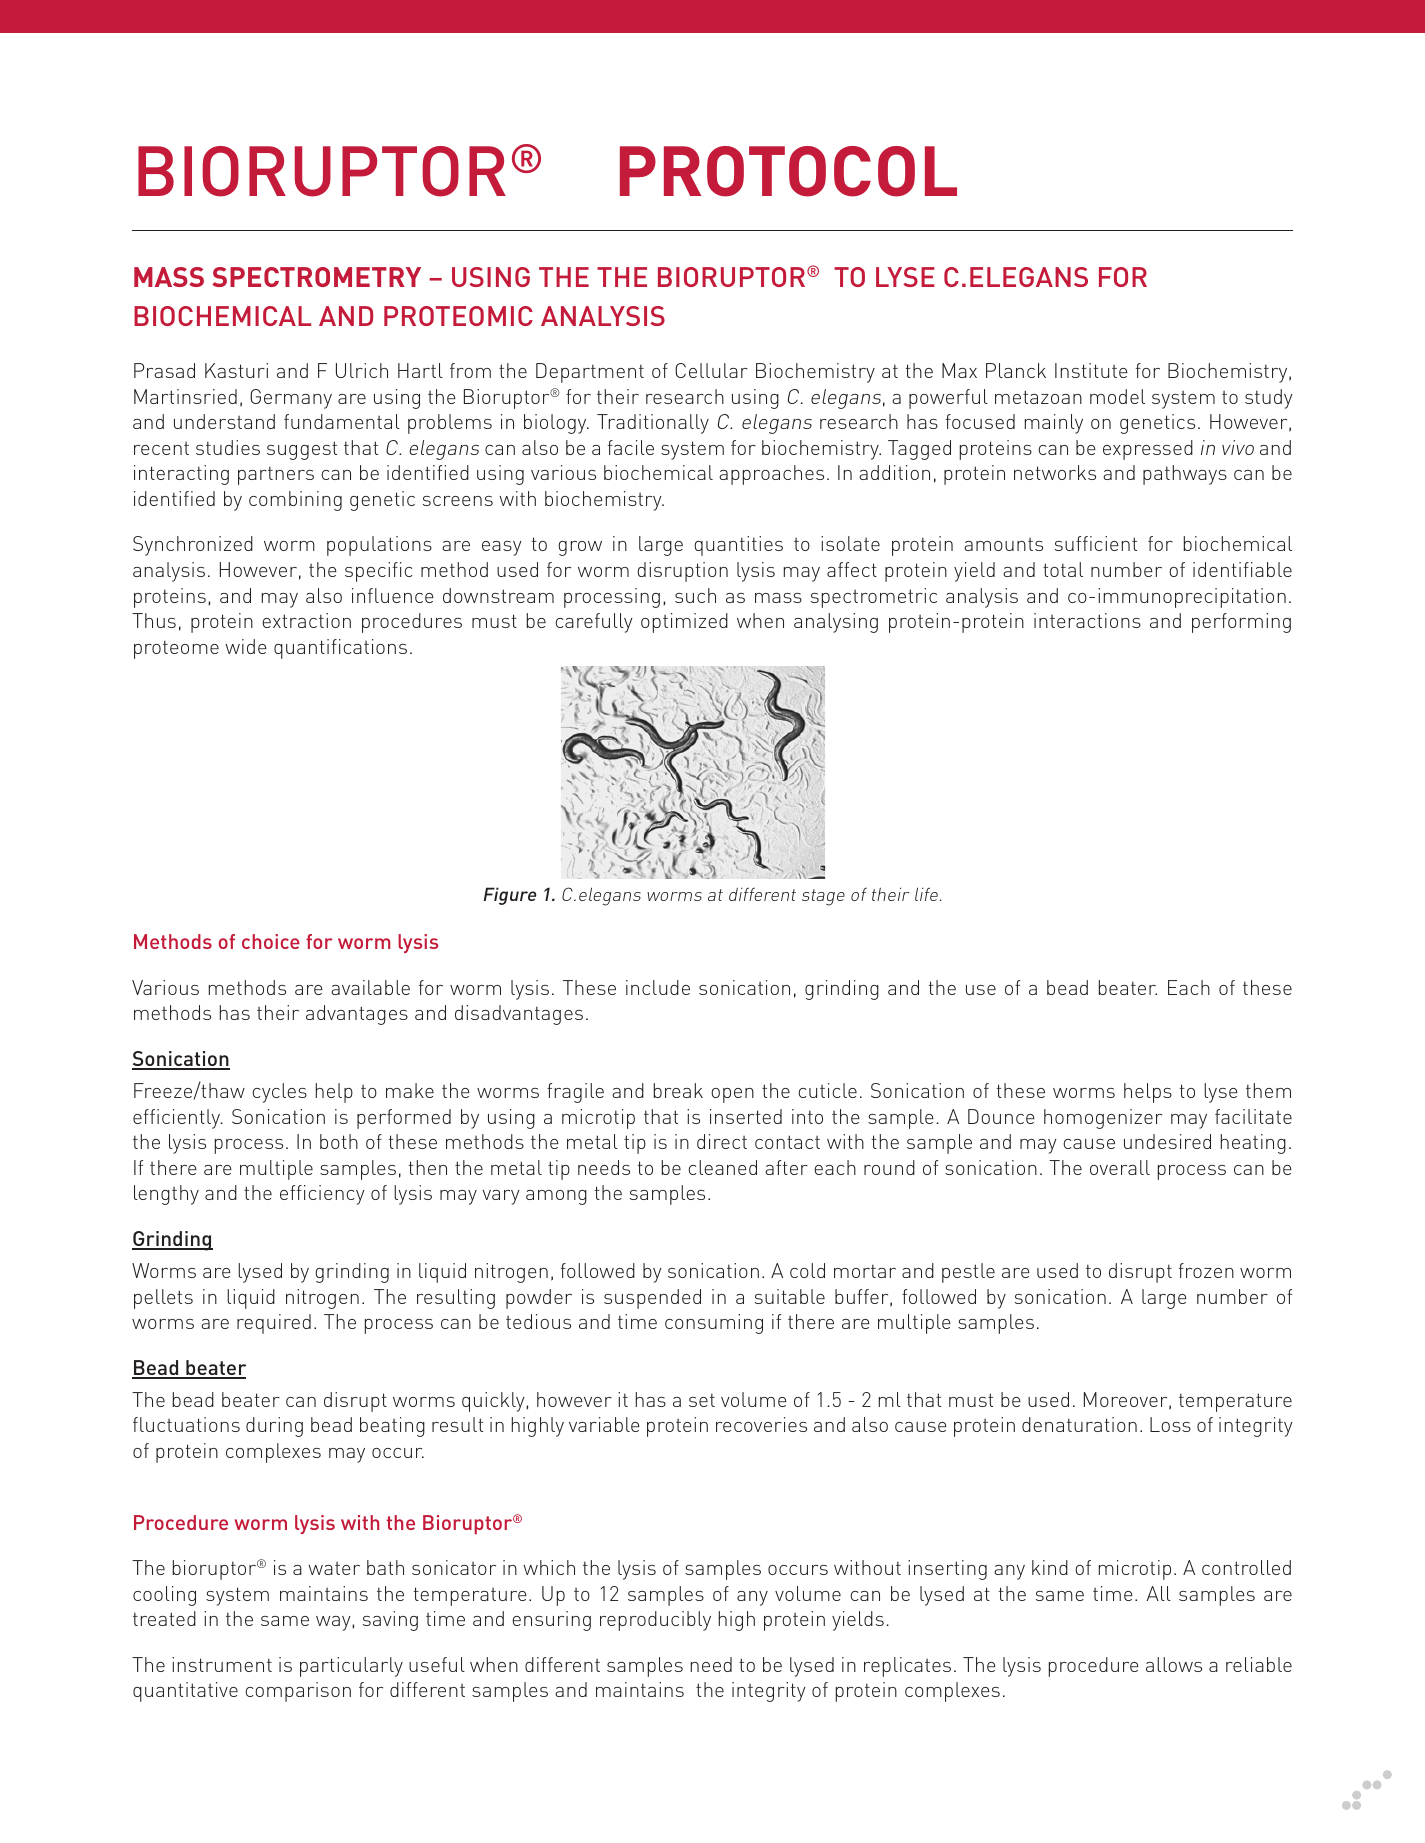 The width and height of the image is (1425, 1843). What do you see at coordinates (551, 1621) in the image?
I see `ensuring` at bounding box center [551, 1621].
